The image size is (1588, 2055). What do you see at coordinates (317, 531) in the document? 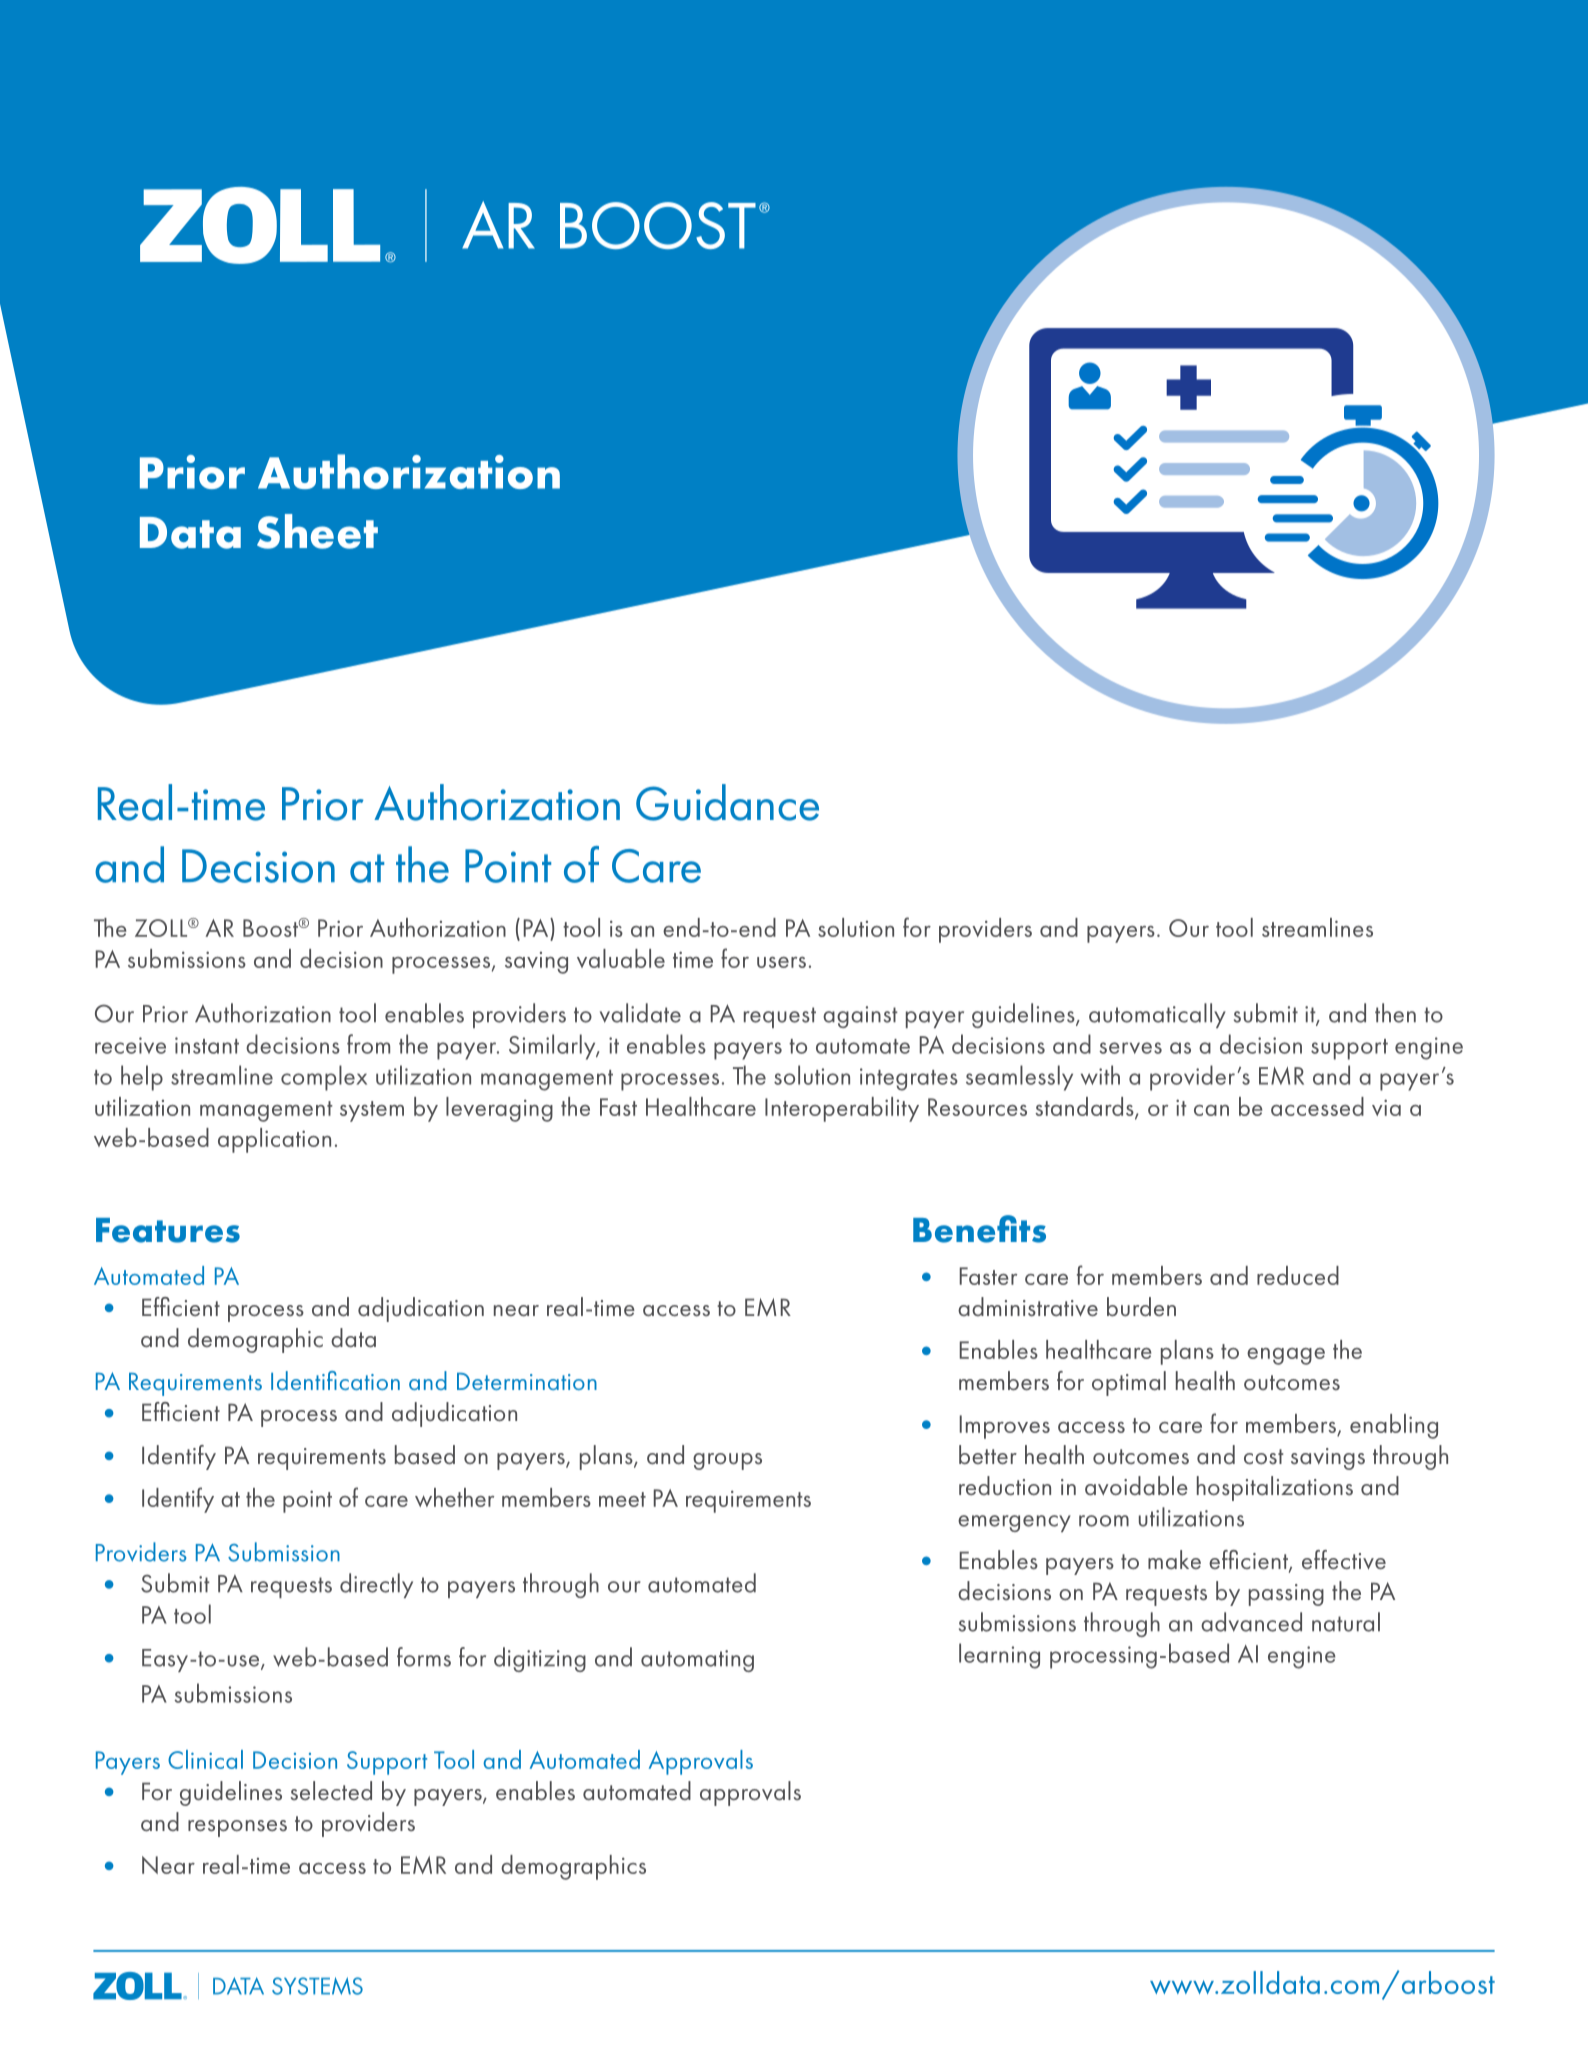
I see `Sheet` at bounding box center [317, 531].
